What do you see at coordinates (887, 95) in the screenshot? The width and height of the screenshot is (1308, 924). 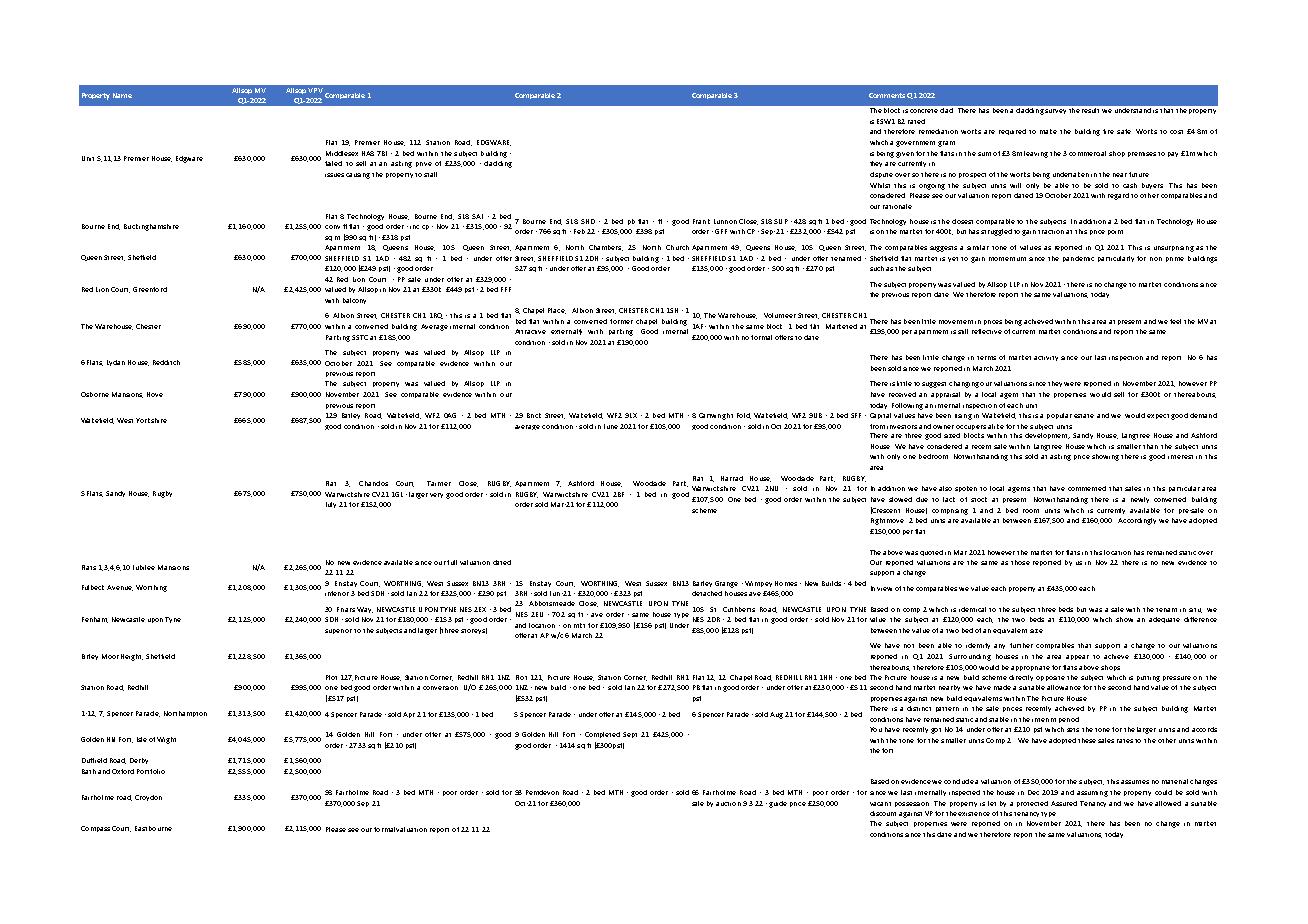 I see `Comments` at bounding box center [887, 95].
